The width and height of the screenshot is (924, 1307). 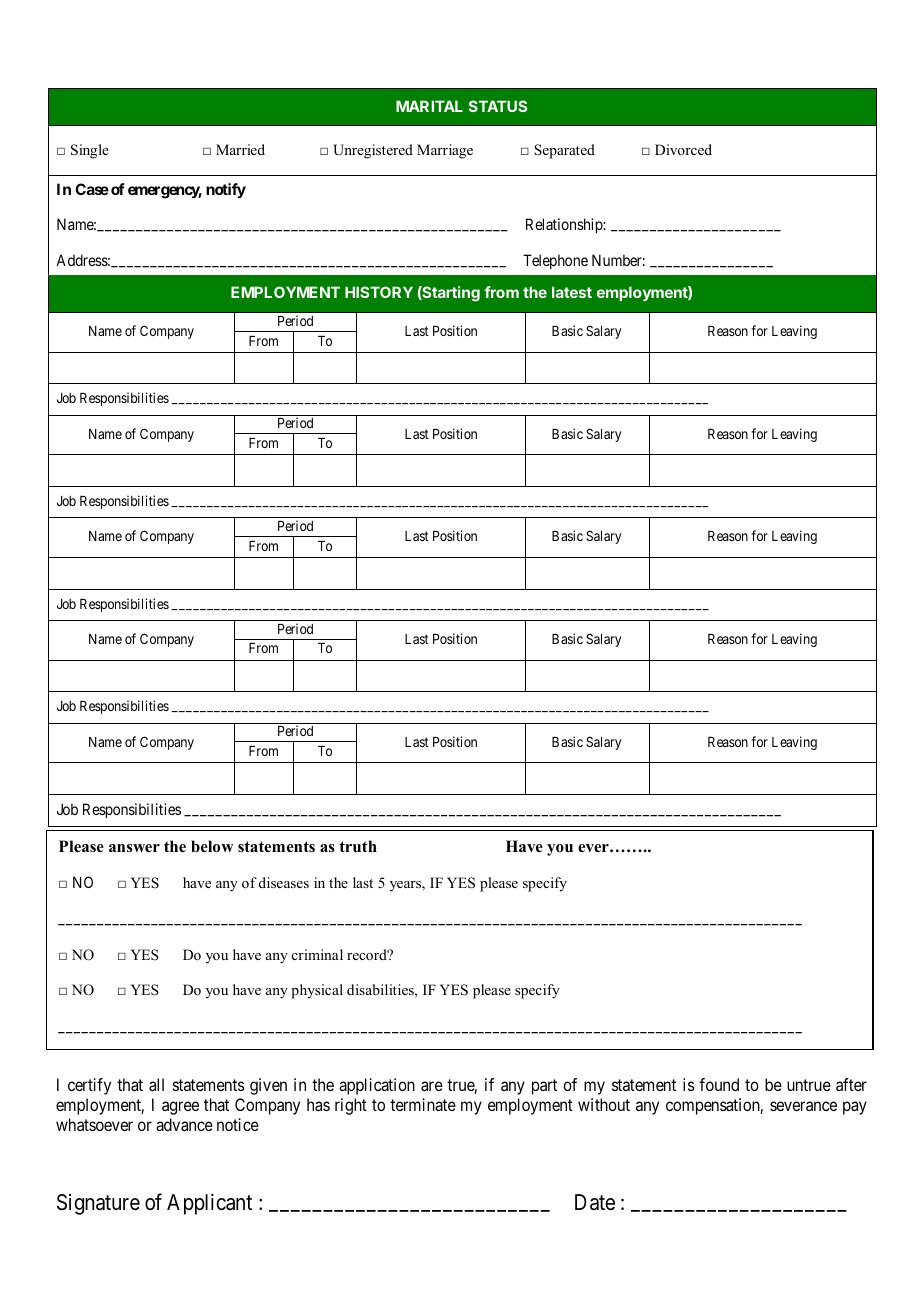 What do you see at coordinates (317, 954) in the screenshot?
I see `criminal` at bounding box center [317, 954].
